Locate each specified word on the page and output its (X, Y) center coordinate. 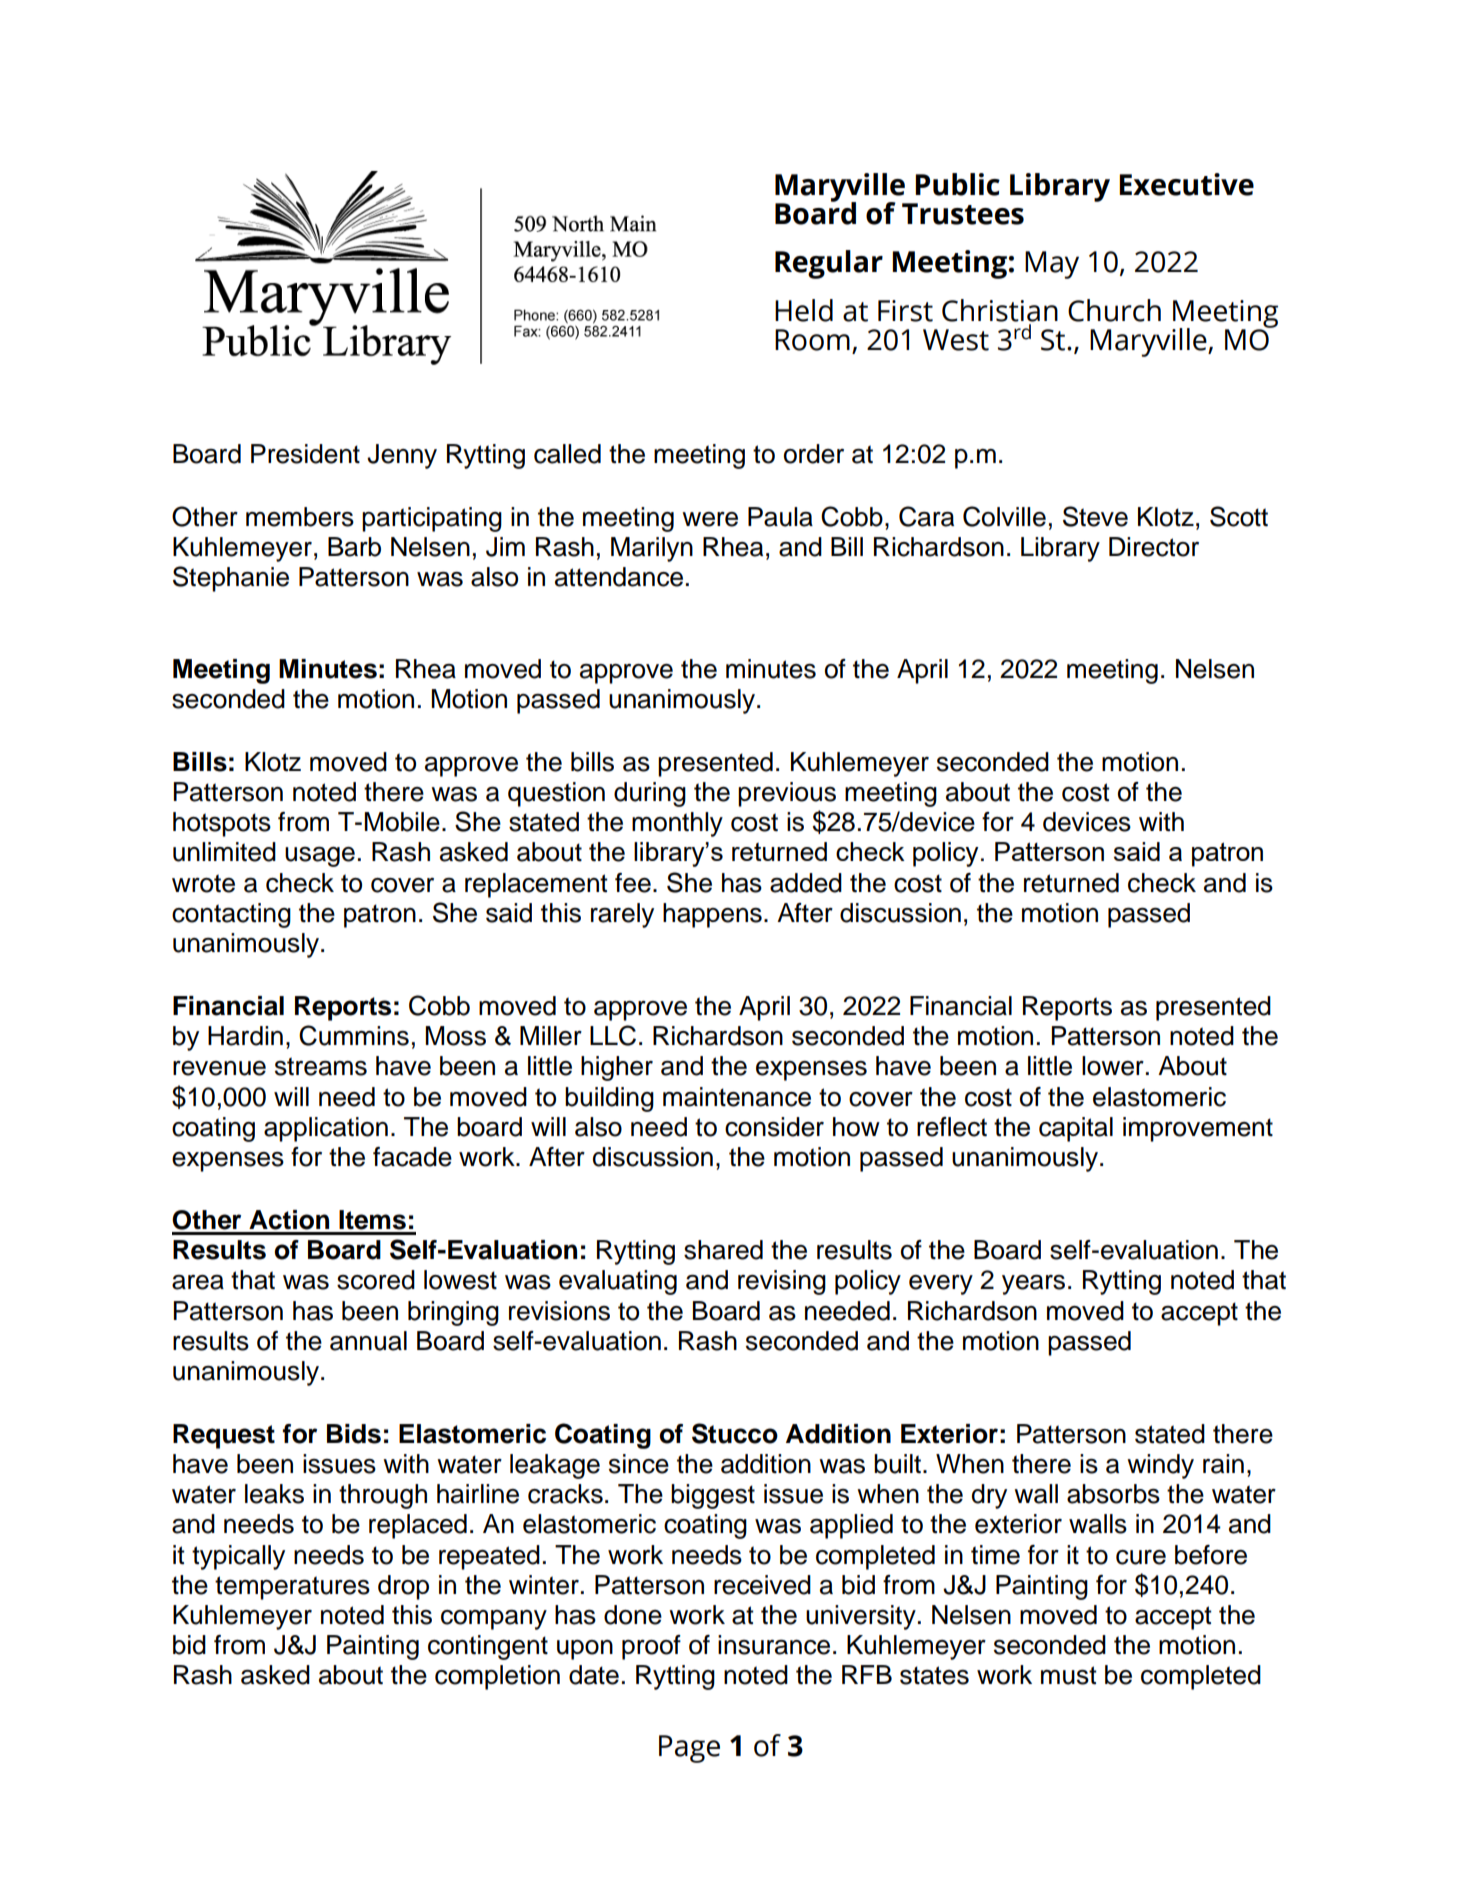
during (650, 794)
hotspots (222, 824)
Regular (829, 264)
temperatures (292, 1588)
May (1052, 265)
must (1069, 1675)
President (305, 454)
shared (723, 1250)
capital (1076, 1129)
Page (689, 1749)
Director (1154, 547)
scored (376, 1280)
